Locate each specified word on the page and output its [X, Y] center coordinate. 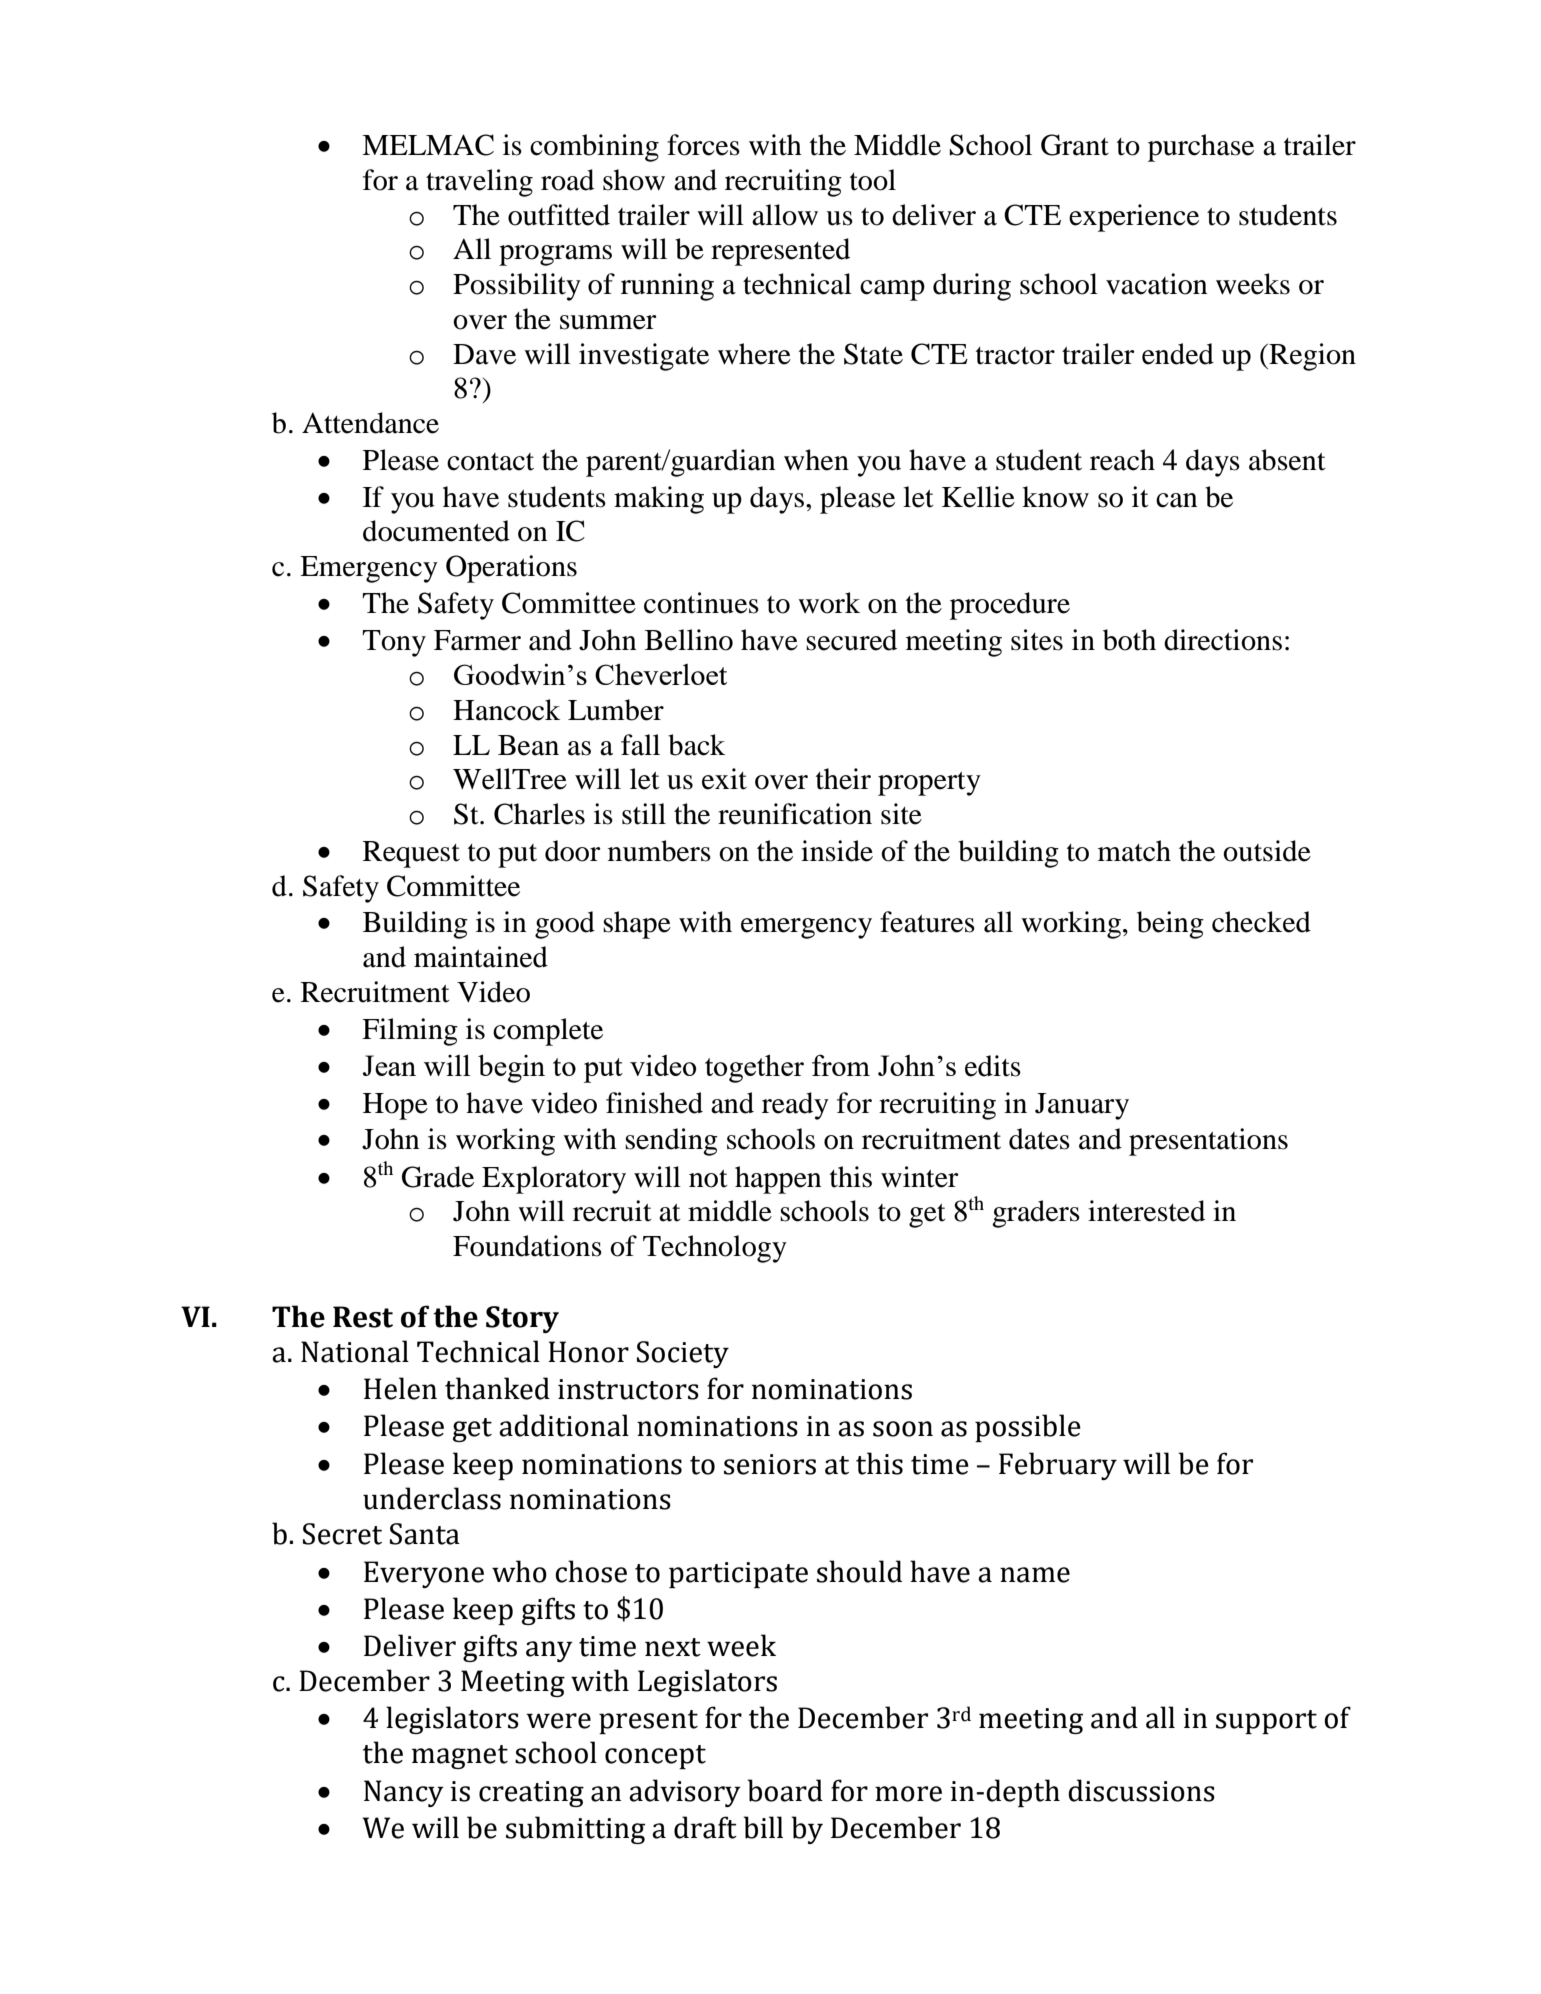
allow [785, 215]
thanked [497, 1388]
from [841, 1065]
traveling [479, 183]
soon [903, 1429]
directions [1223, 640]
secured [851, 640]
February [1058, 1466]
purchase [1201, 148]
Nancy [404, 1793]
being [1170, 925]
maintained [481, 957]
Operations [511, 569]
